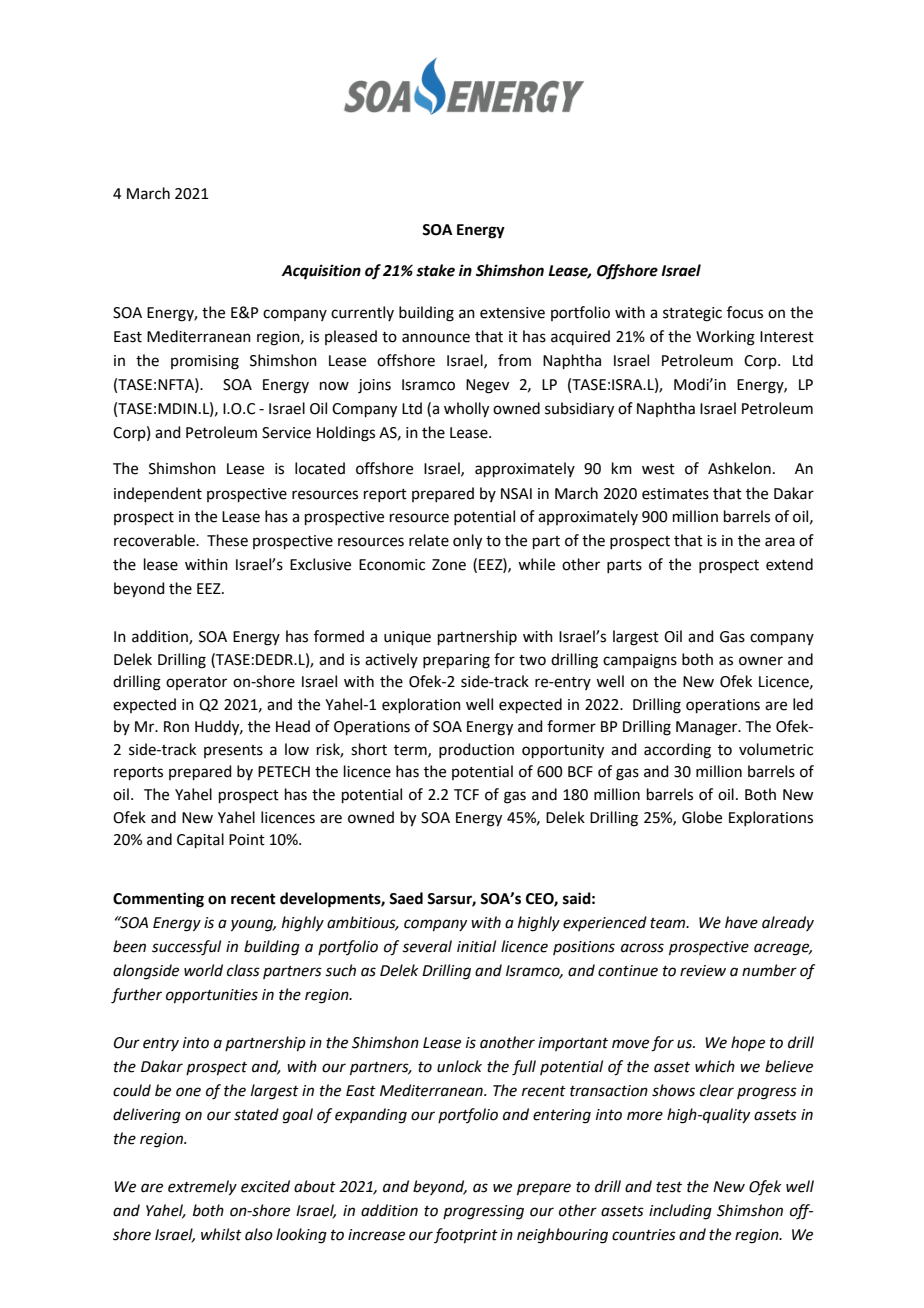 The width and height of the image is (924, 1308). What do you see at coordinates (158, 494) in the image?
I see `independent` at bounding box center [158, 494].
